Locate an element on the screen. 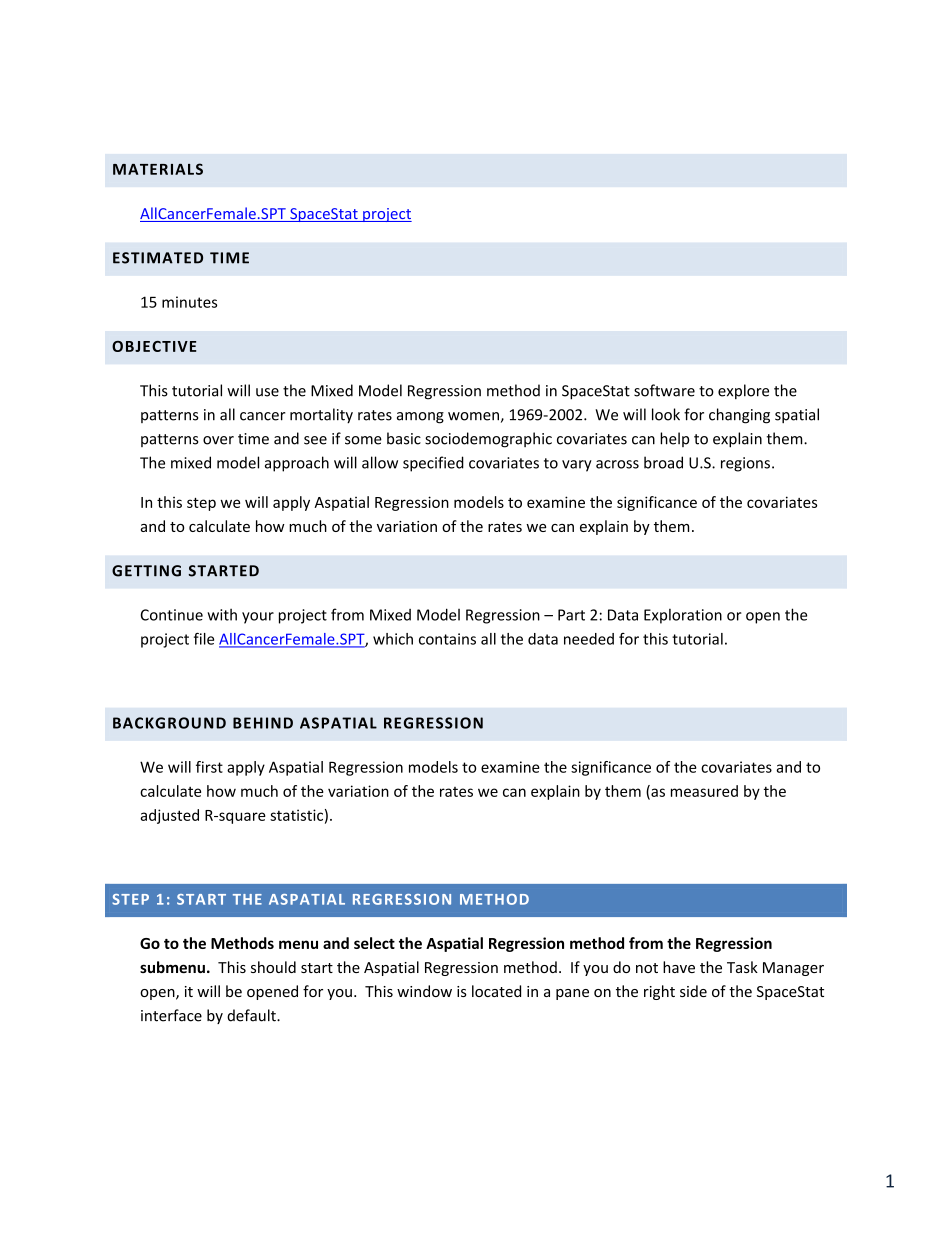 This screenshot has height=1233, width=952. explore is located at coordinates (743, 391).
